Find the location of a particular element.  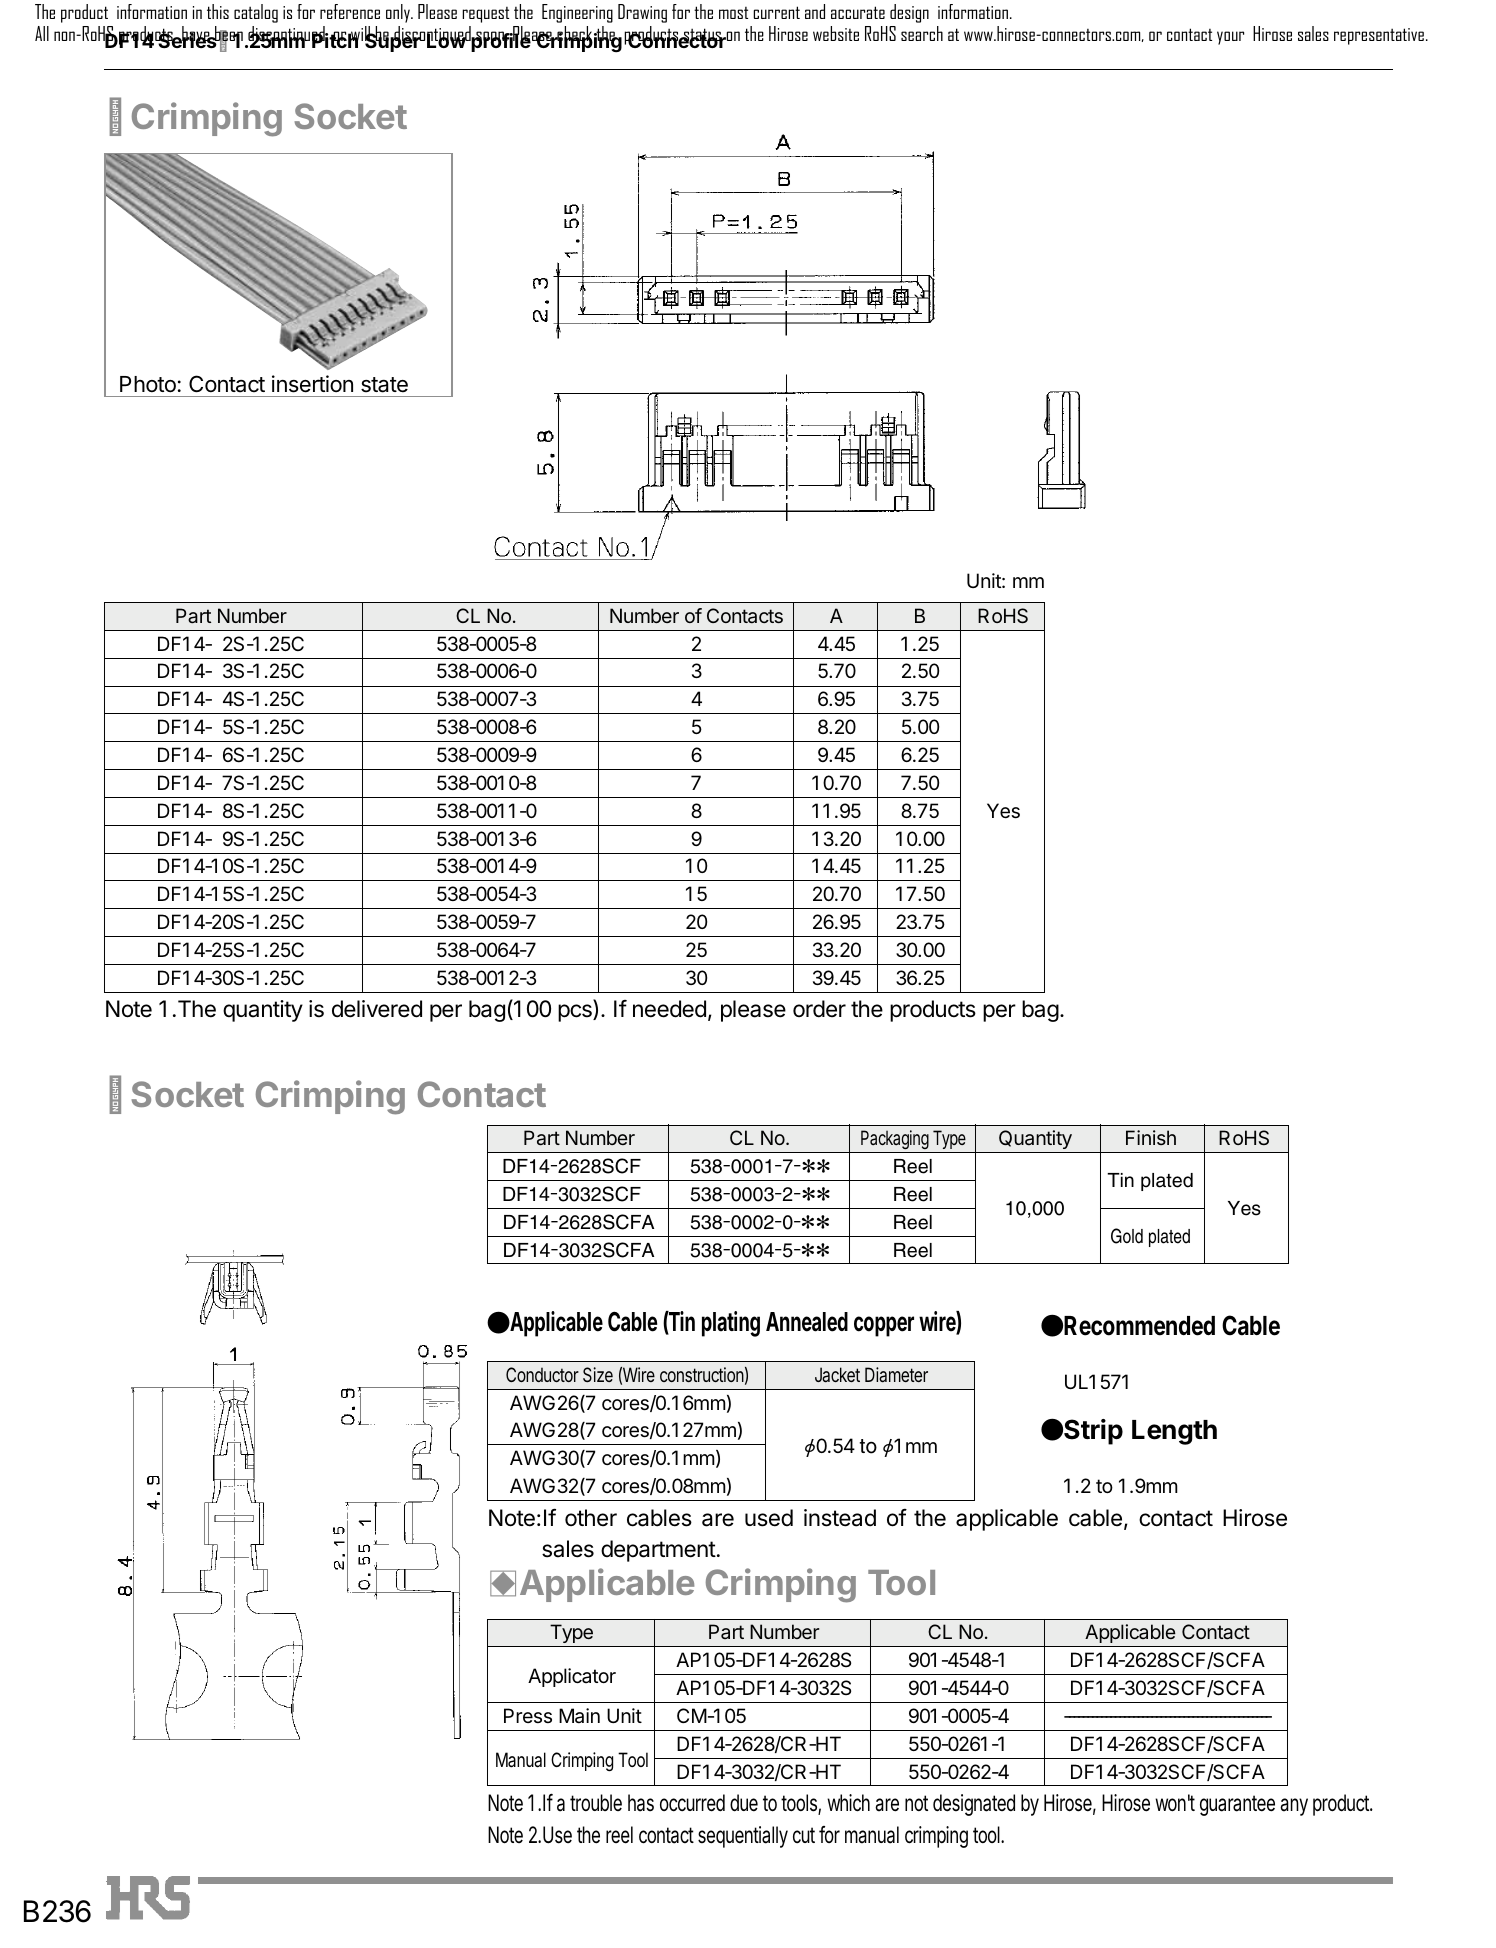

Finish is located at coordinates (1151, 1137).
